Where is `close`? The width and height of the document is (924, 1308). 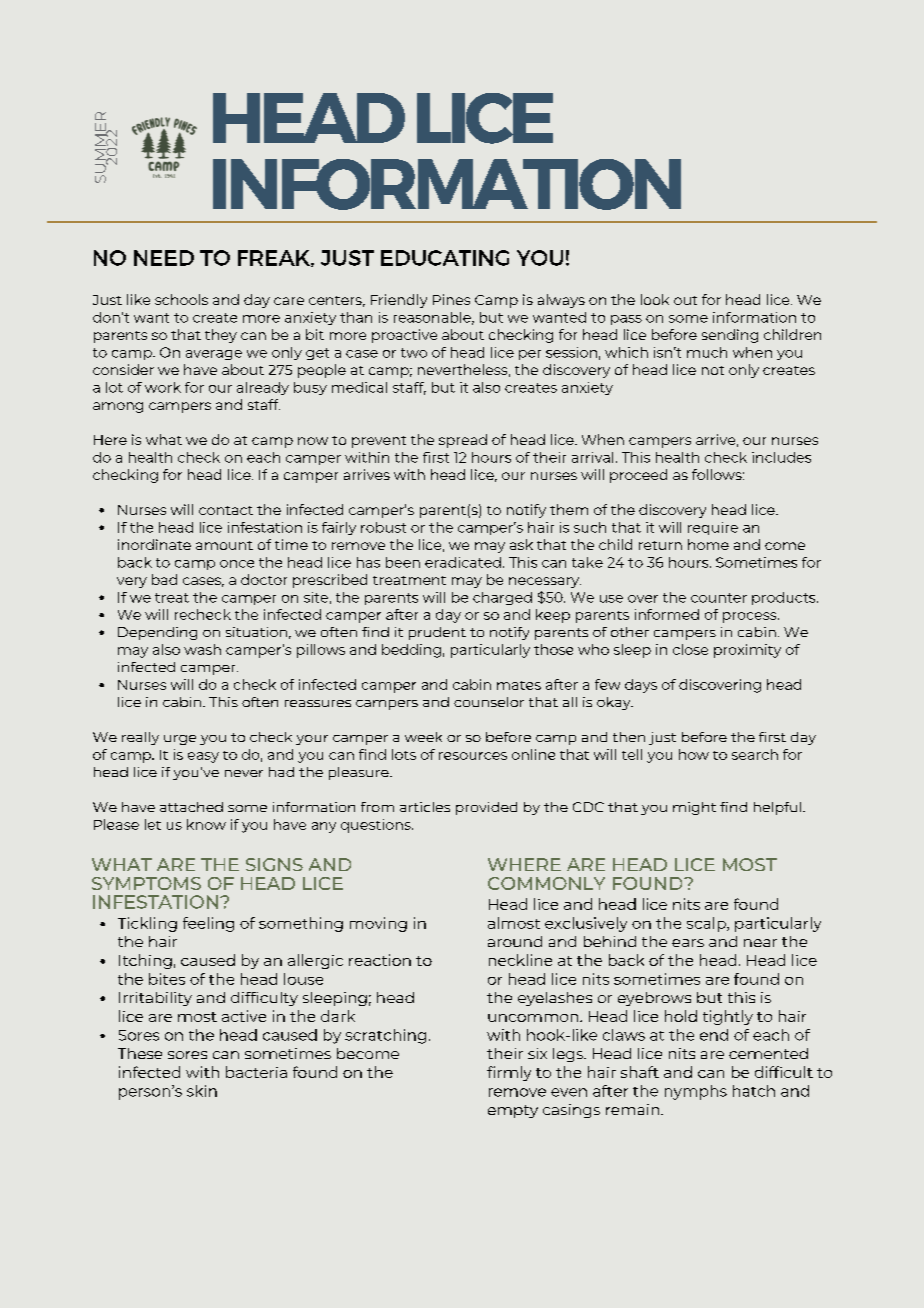 close is located at coordinates (690, 649).
